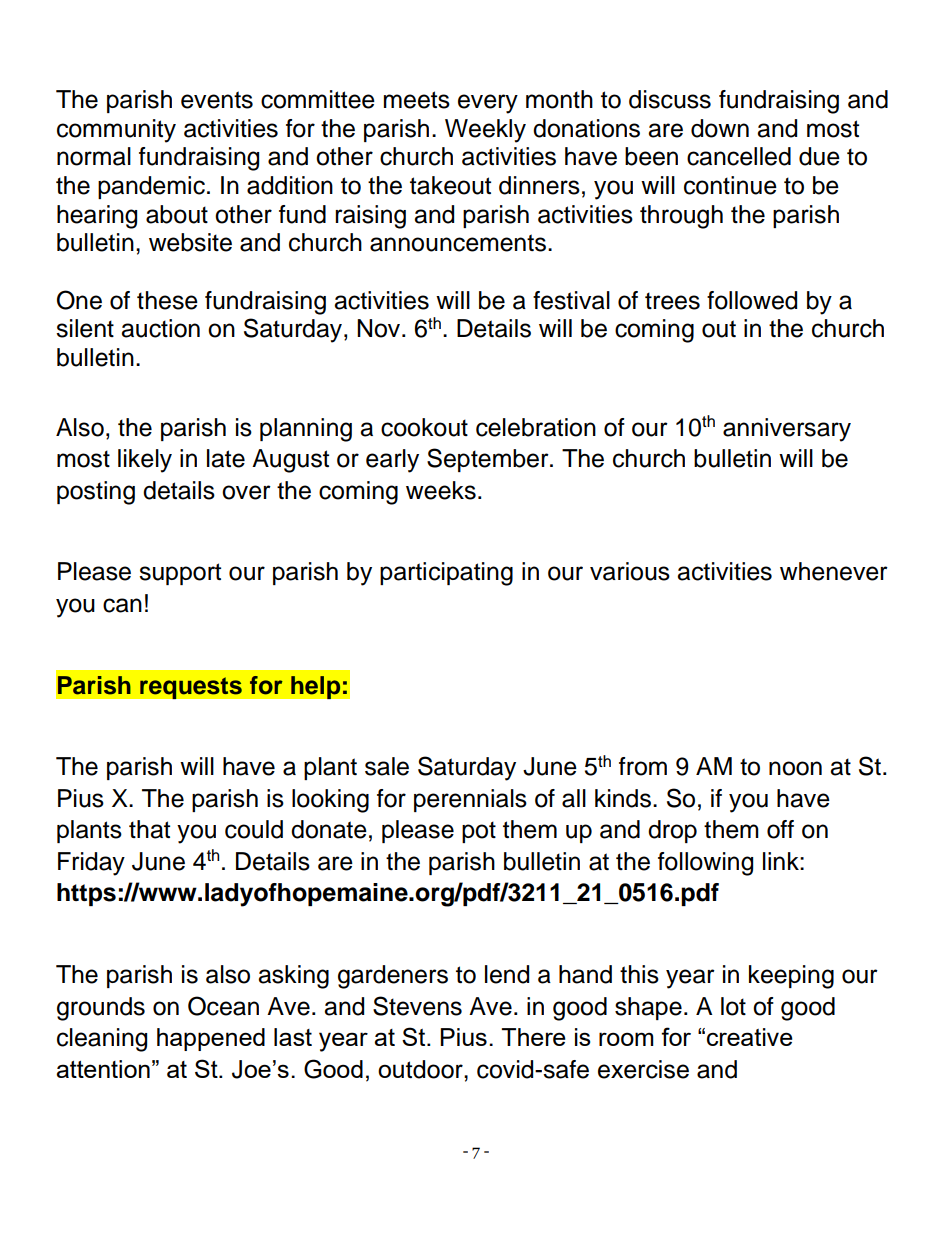 This page has width=952, height=1233. Describe the element at coordinates (116, 131) in the page. I see `community` at that location.
